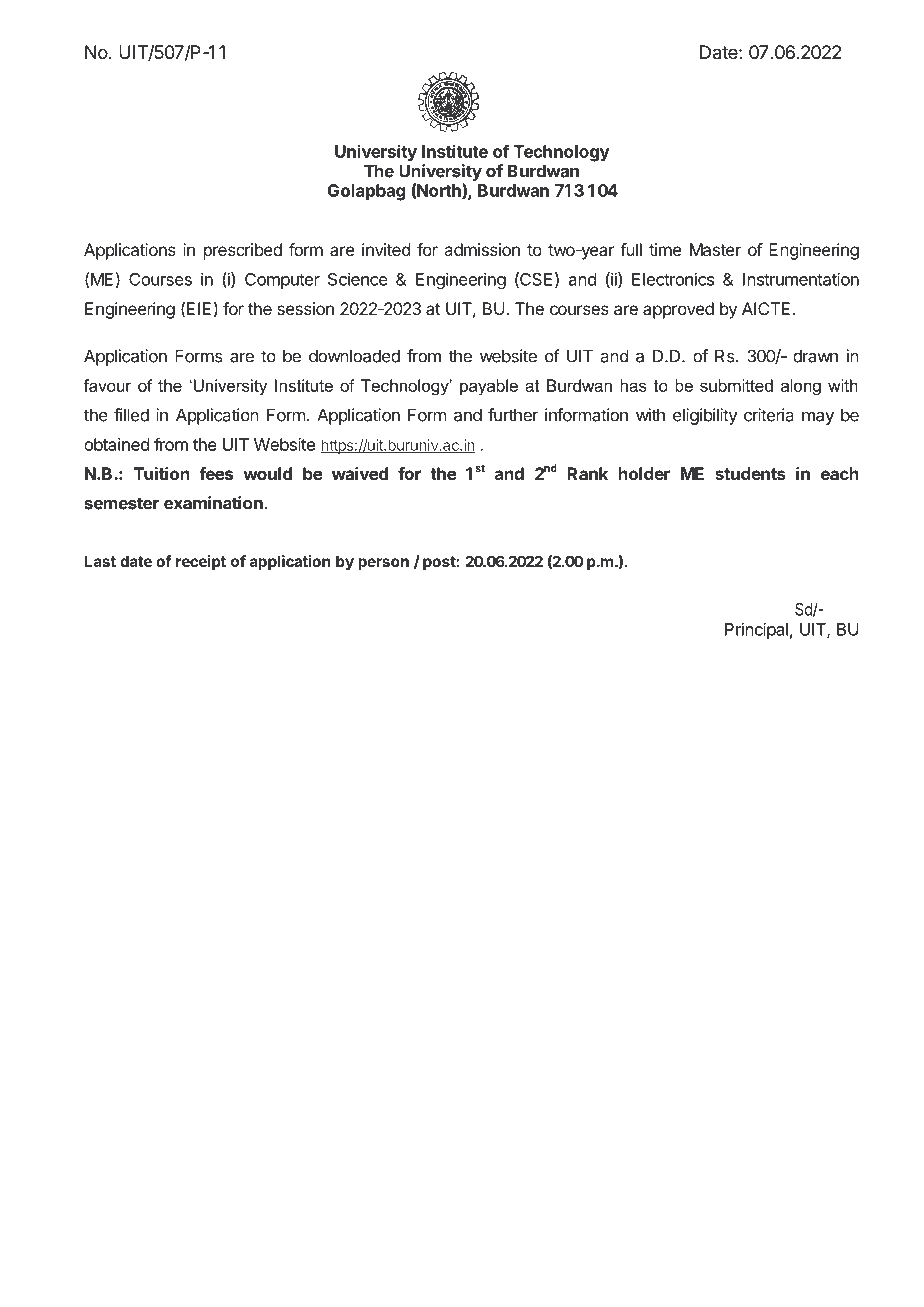 The width and height of the screenshot is (924, 1307). Describe the element at coordinates (201, 562) in the screenshot. I see `receipt` at that location.
